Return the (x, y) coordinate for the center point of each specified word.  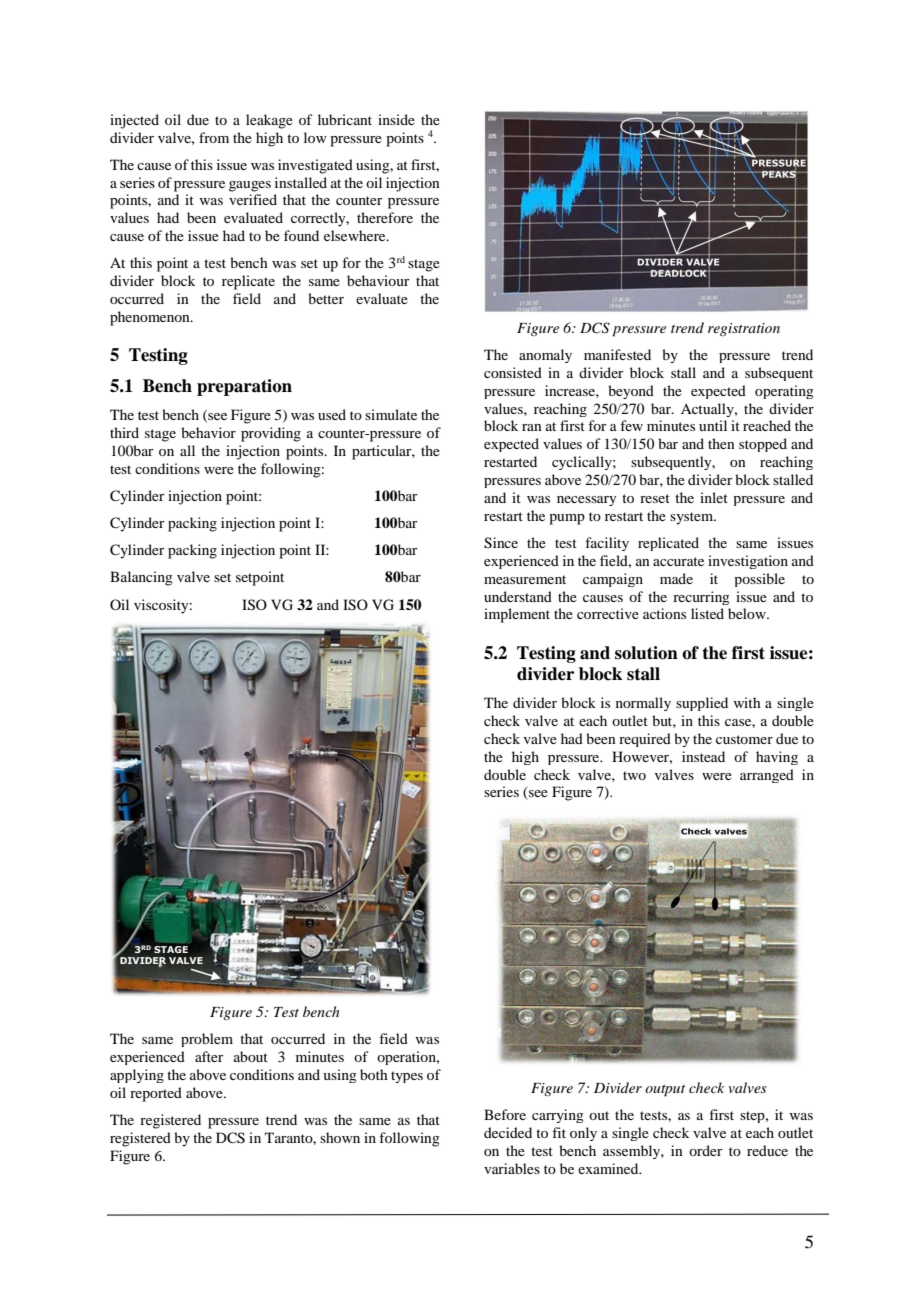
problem (207, 1040)
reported (156, 1094)
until (713, 425)
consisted (513, 372)
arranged (767, 776)
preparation (244, 387)
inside (396, 119)
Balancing (141, 578)
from (214, 137)
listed (707, 613)
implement (517, 615)
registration (744, 329)
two (634, 775)
